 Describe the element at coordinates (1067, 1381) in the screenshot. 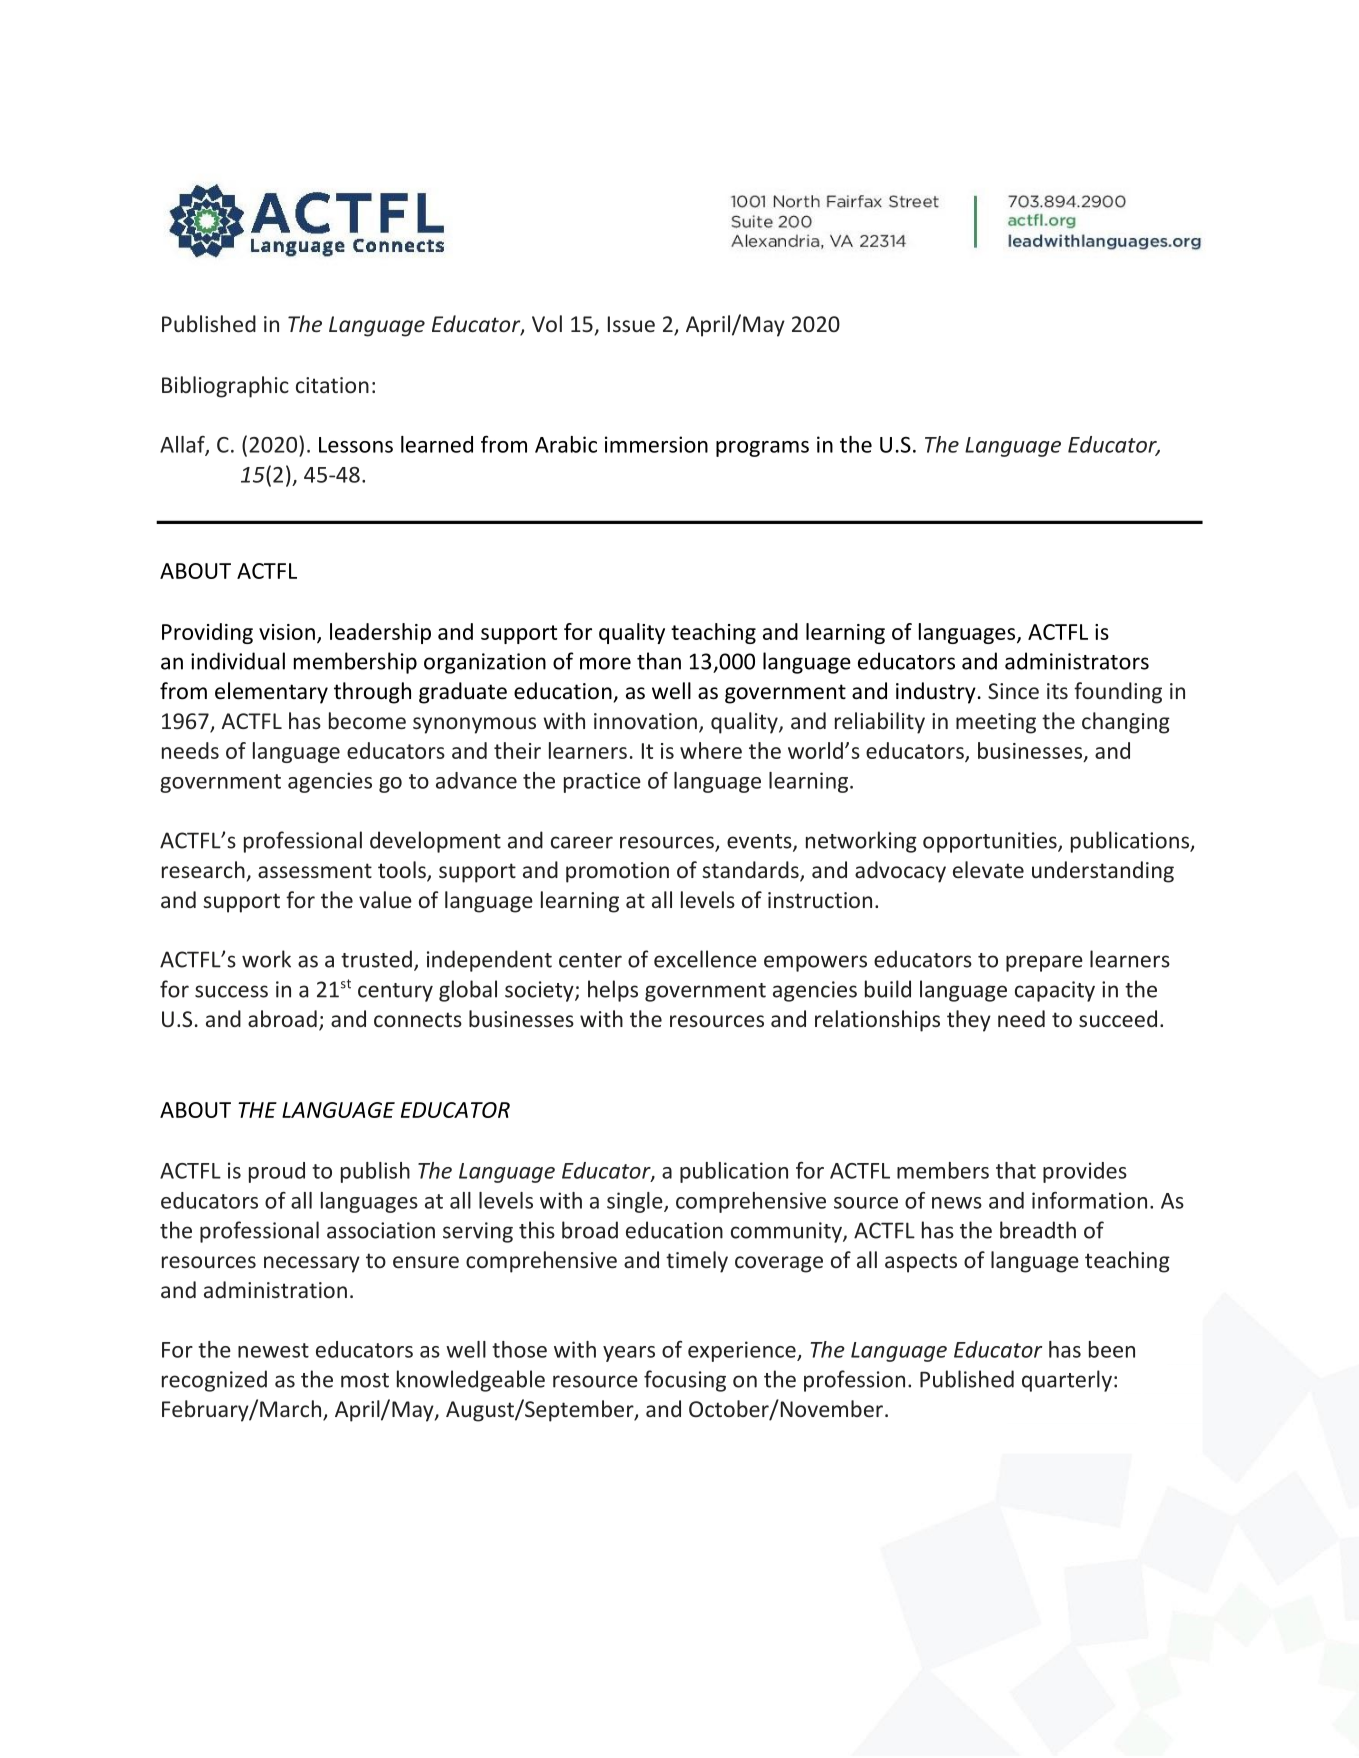

I see `quarterly` at that location.
